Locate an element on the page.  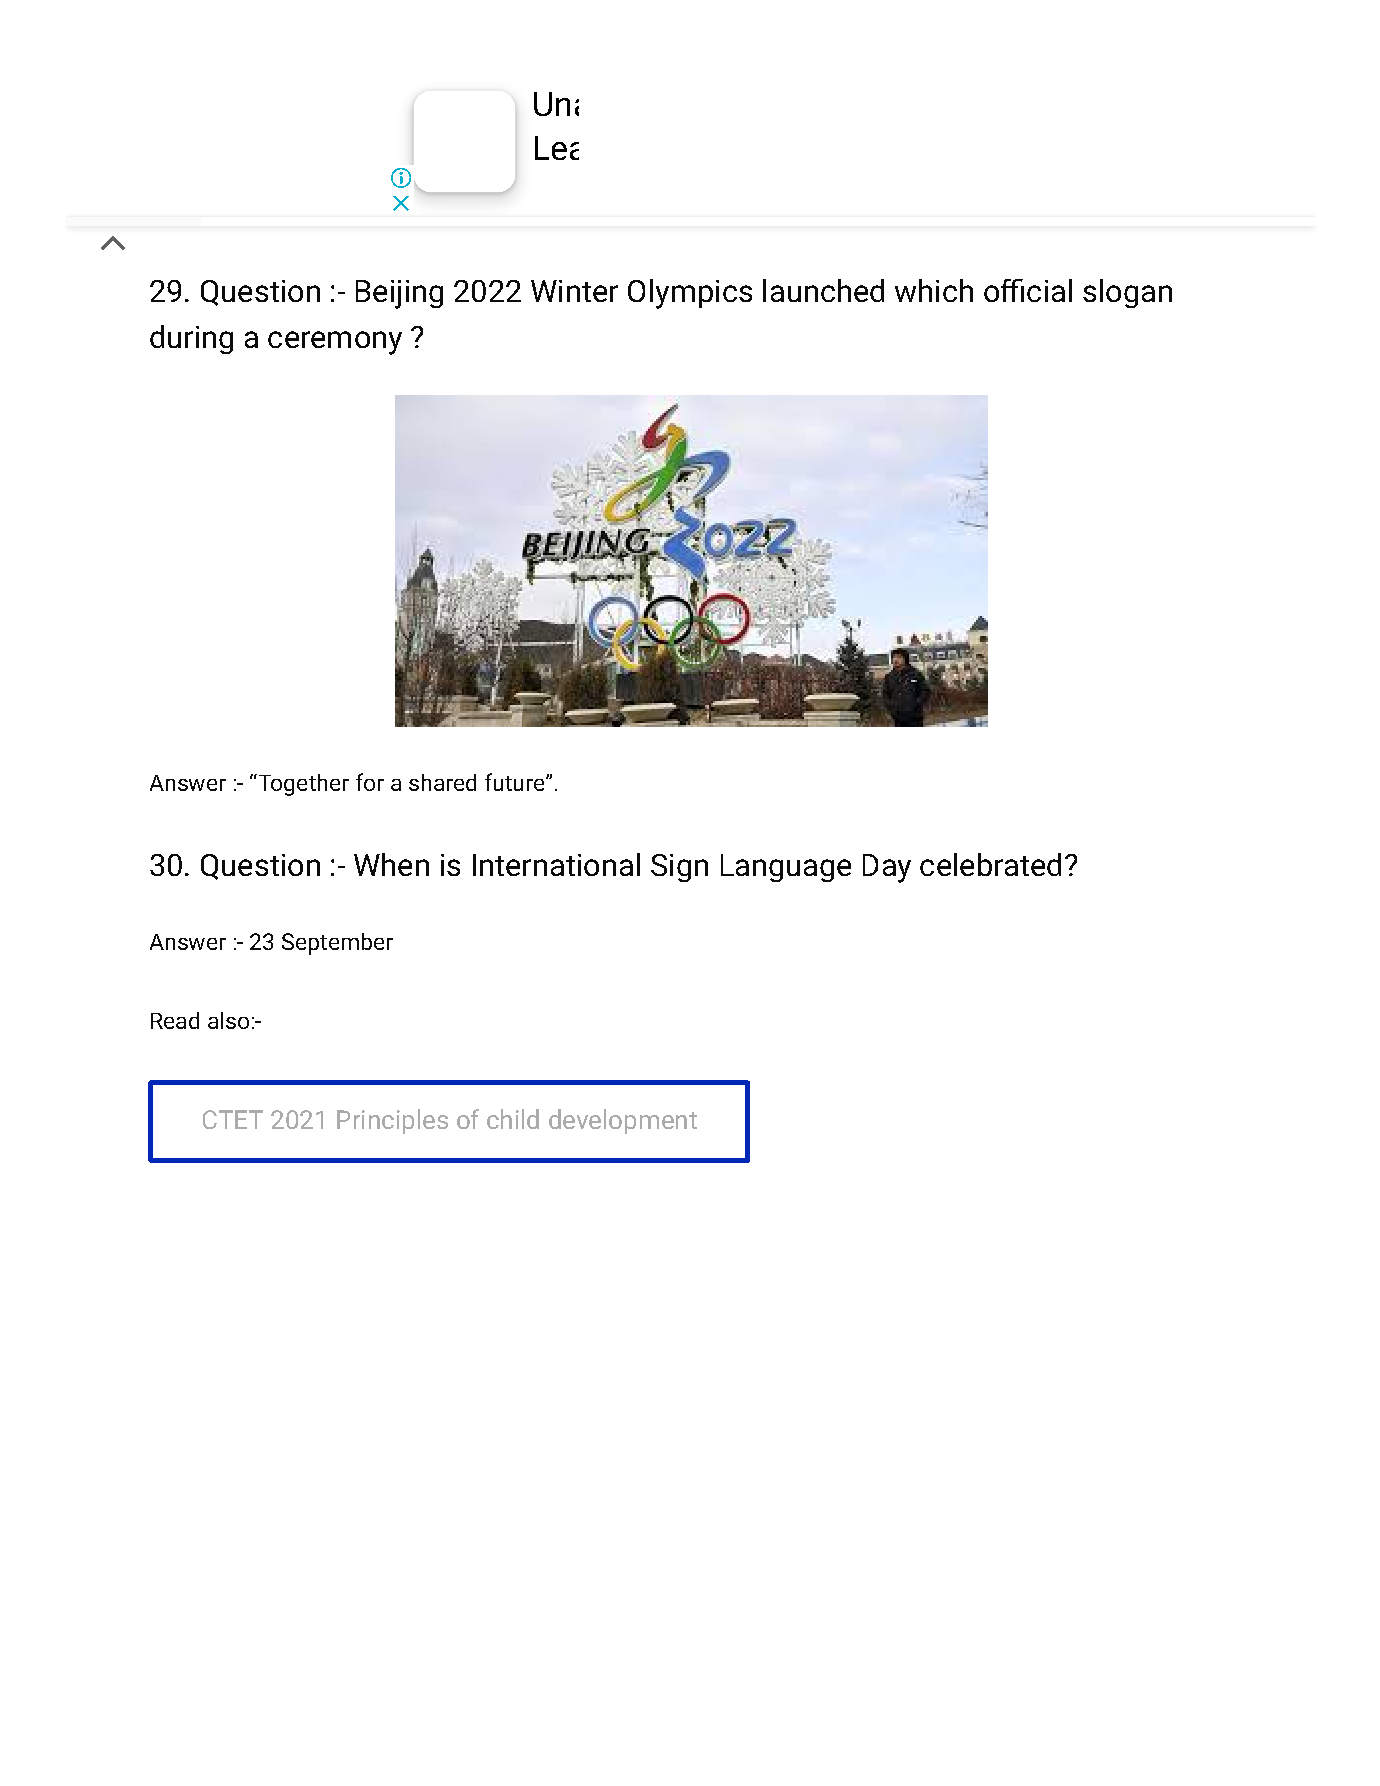
which is located at coordinates (934, 290).
